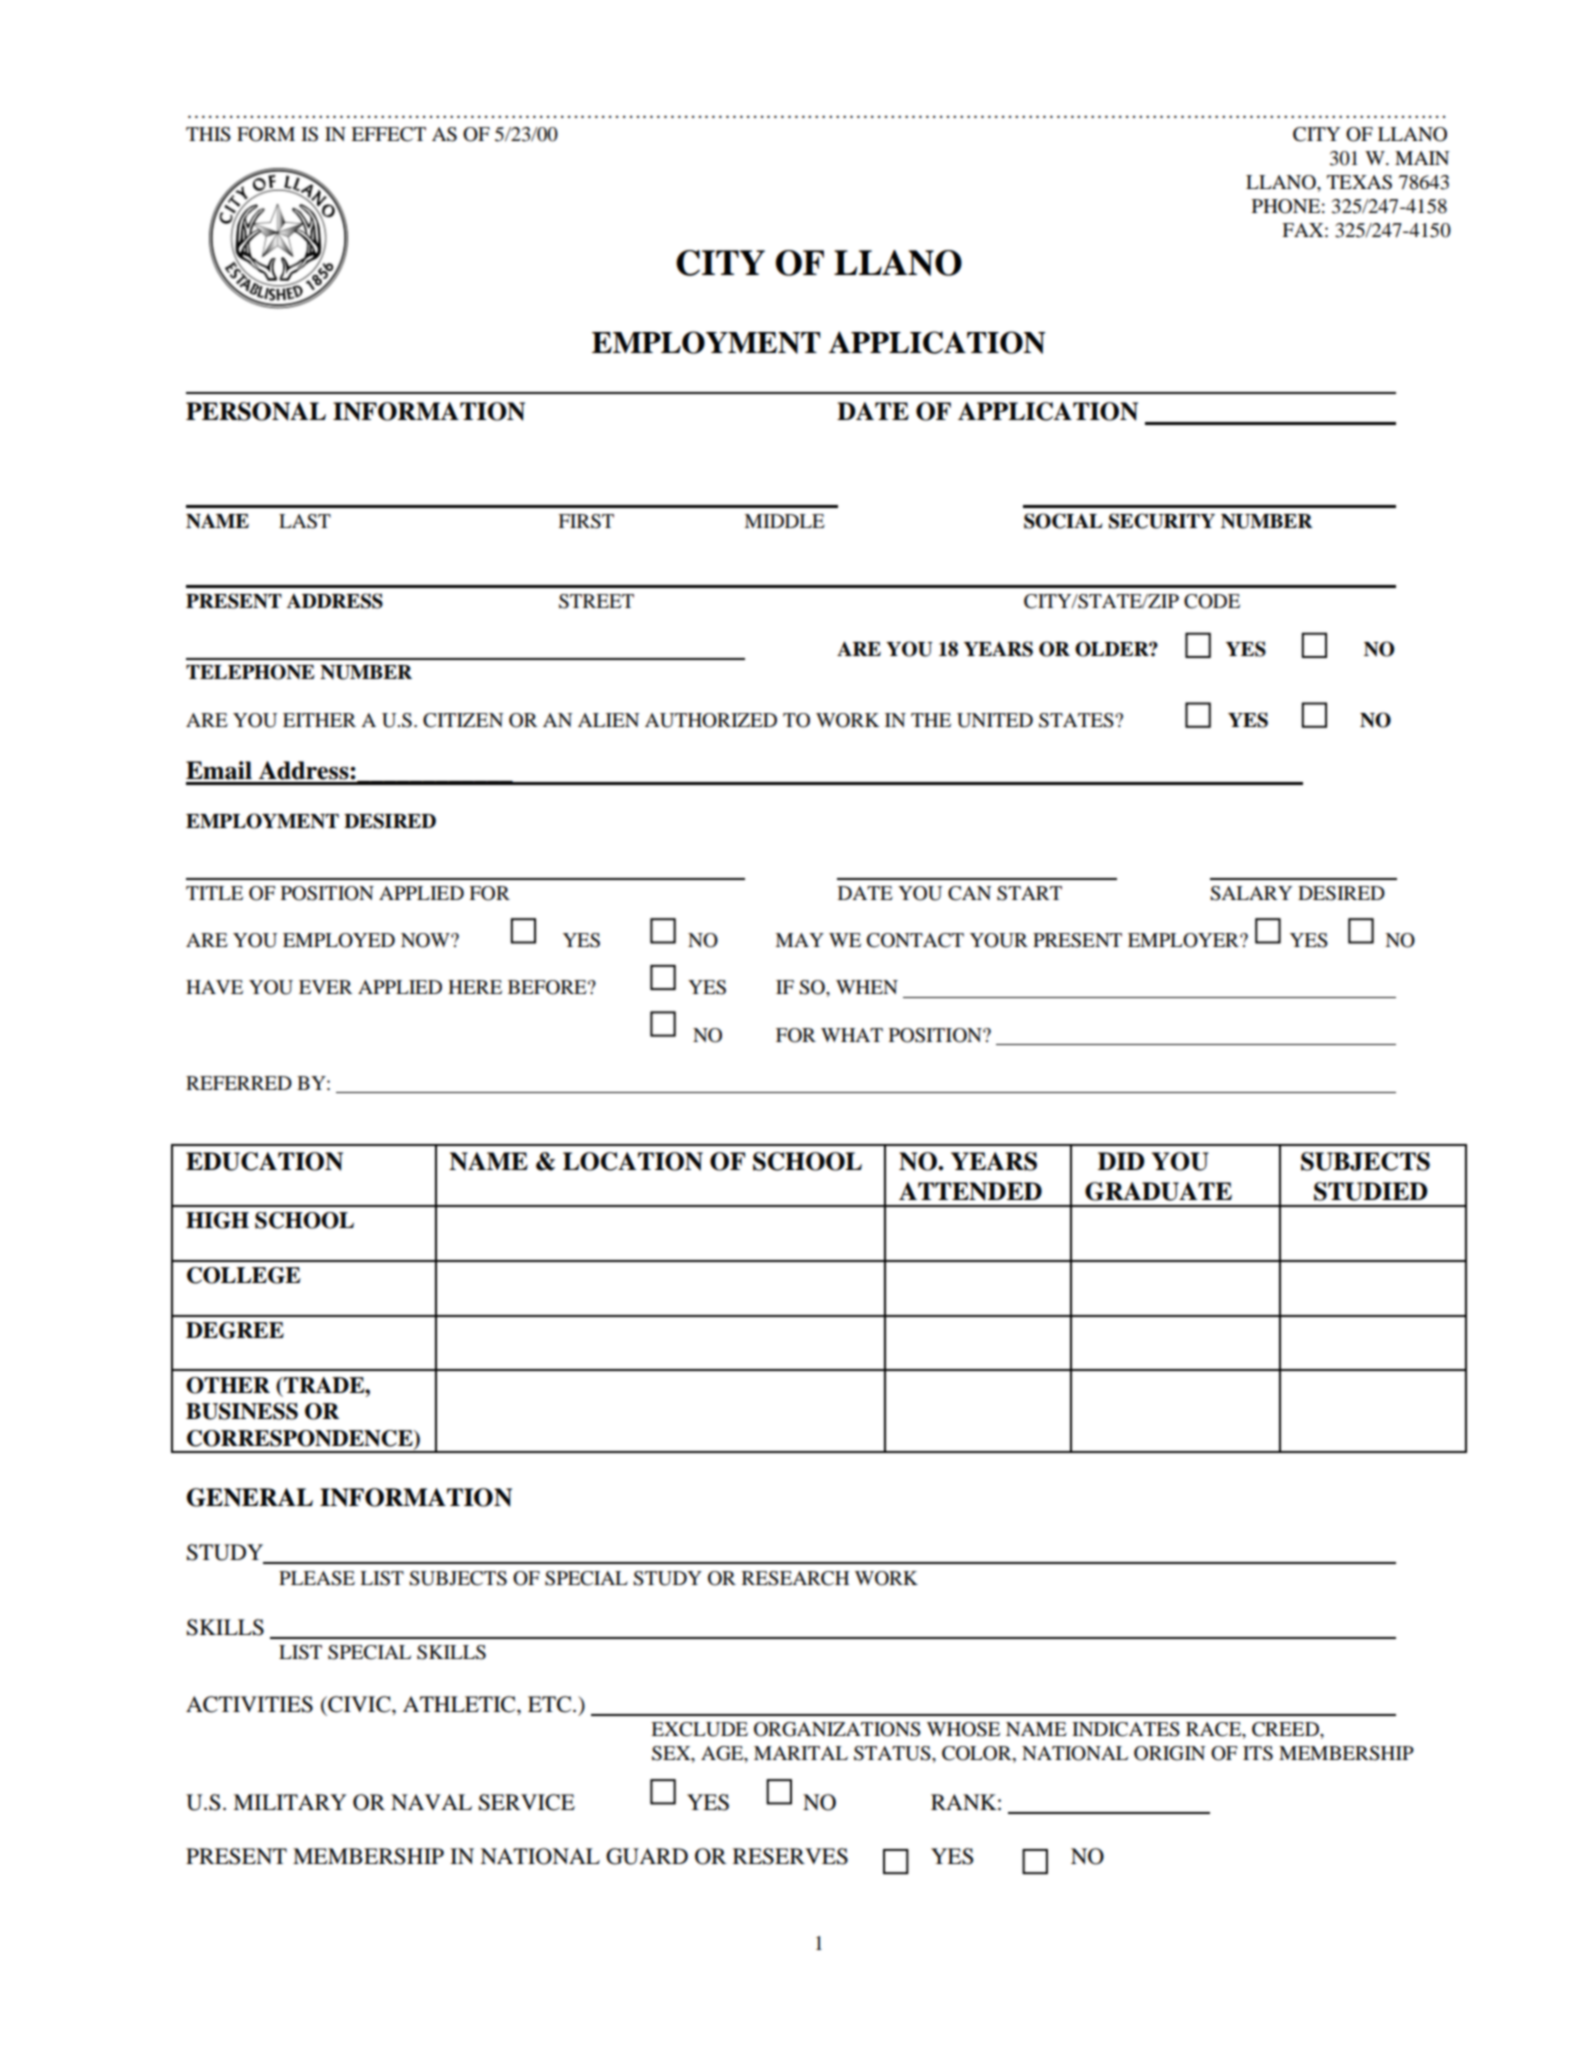 The image size is (1582, 2047). Describe the element at coordinates (867, 987) in the document. I see `WHEN` at that location.
